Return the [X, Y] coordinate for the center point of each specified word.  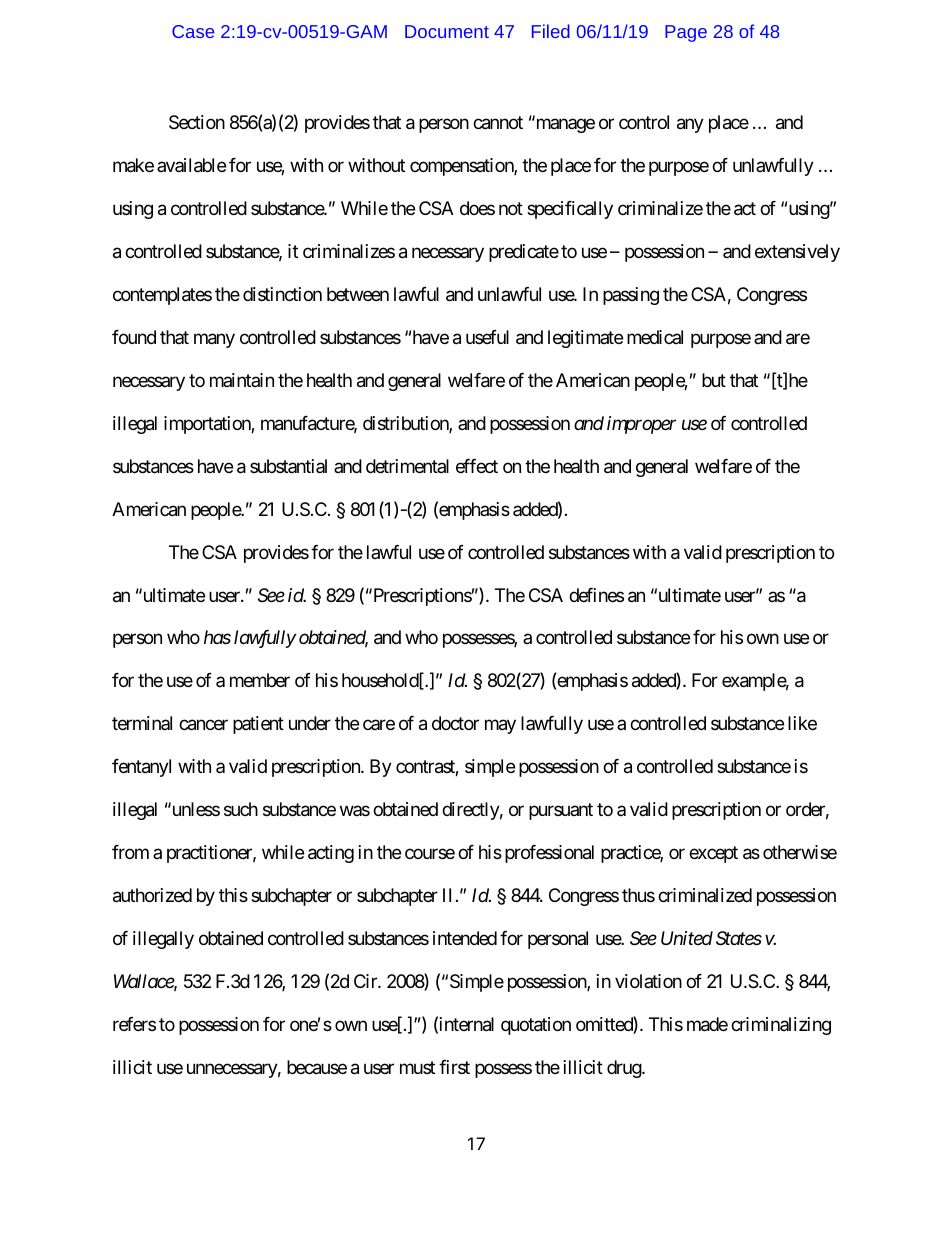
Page [686, 33]
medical [655, 337]
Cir [366, 981]
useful [487, 337]
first [454, 1067]
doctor [455, 723]
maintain [242, 380]
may [500, 727]
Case [193, 31]
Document [447, 31]
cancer [203, 725]
